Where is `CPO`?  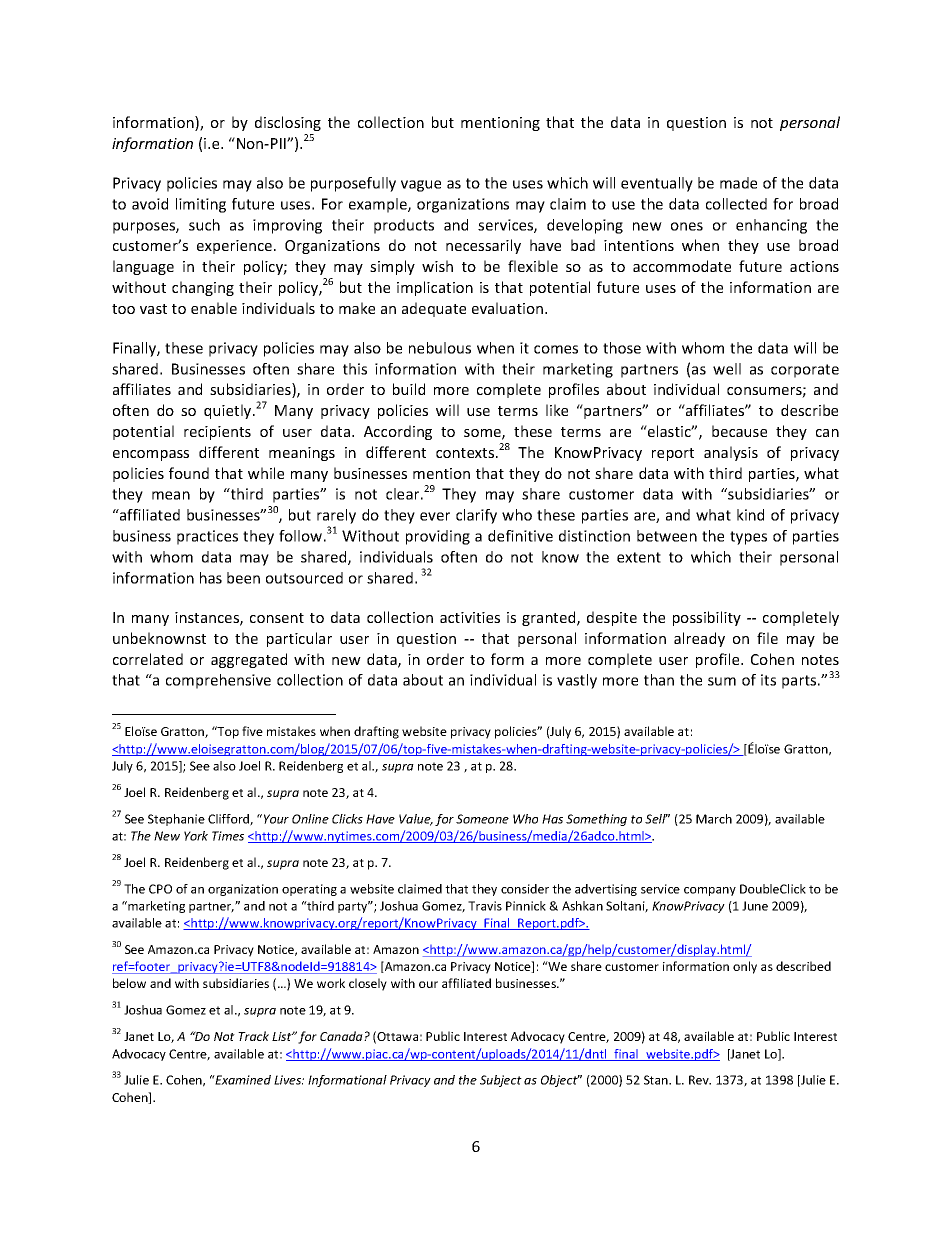
CPO is located at coordinates (160, 889).
